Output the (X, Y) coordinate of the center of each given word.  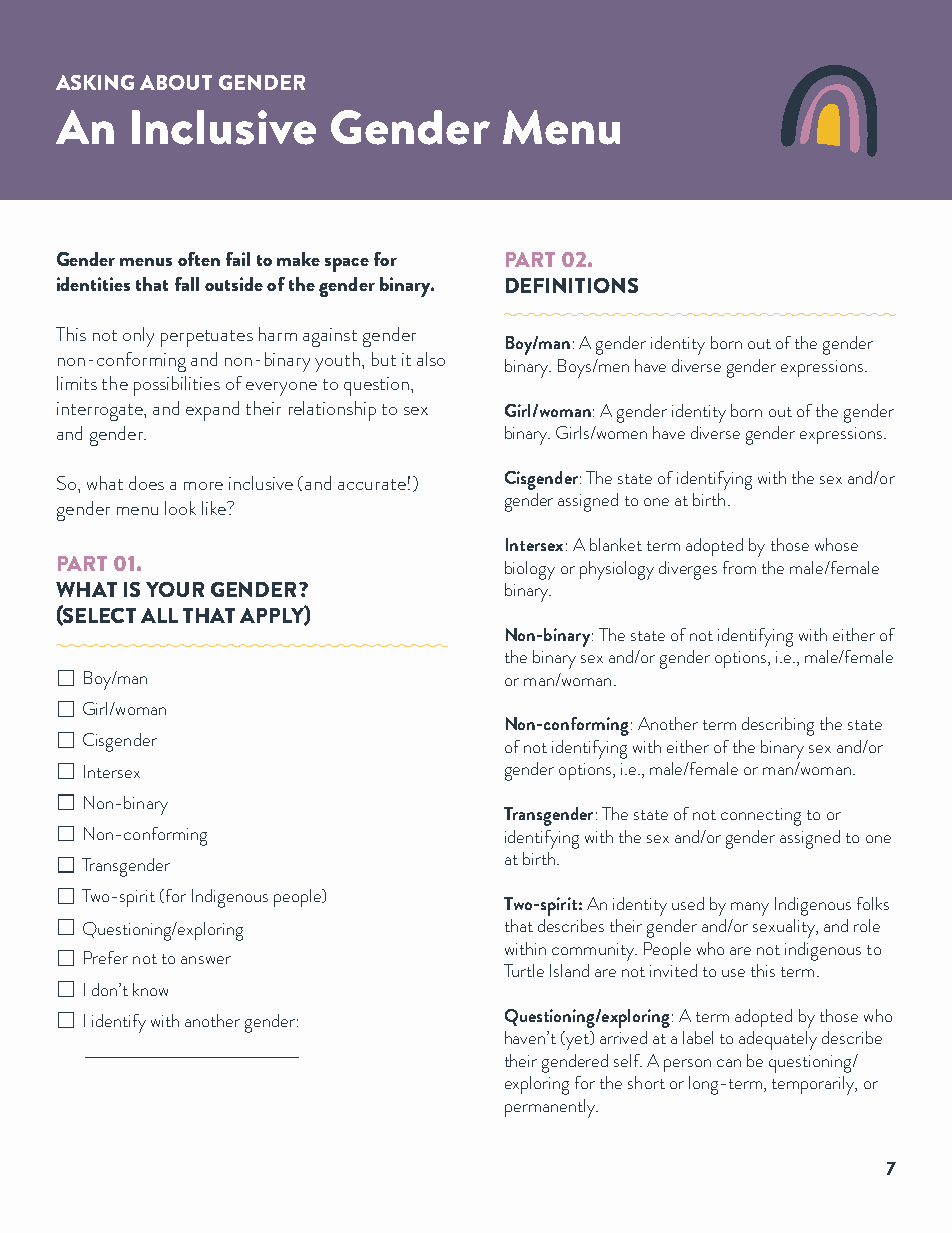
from (739, 567)
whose (836, 544)
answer (206, 960)
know (150, 989)
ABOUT (176, 82)
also (431, 359)
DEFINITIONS (572, 285)
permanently (551, 1108)
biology (530, 570)
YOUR (175, 589)
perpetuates (207, 338)
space (347, 265)
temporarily (814, 1085)
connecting (761, 817)
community (594, 952)
